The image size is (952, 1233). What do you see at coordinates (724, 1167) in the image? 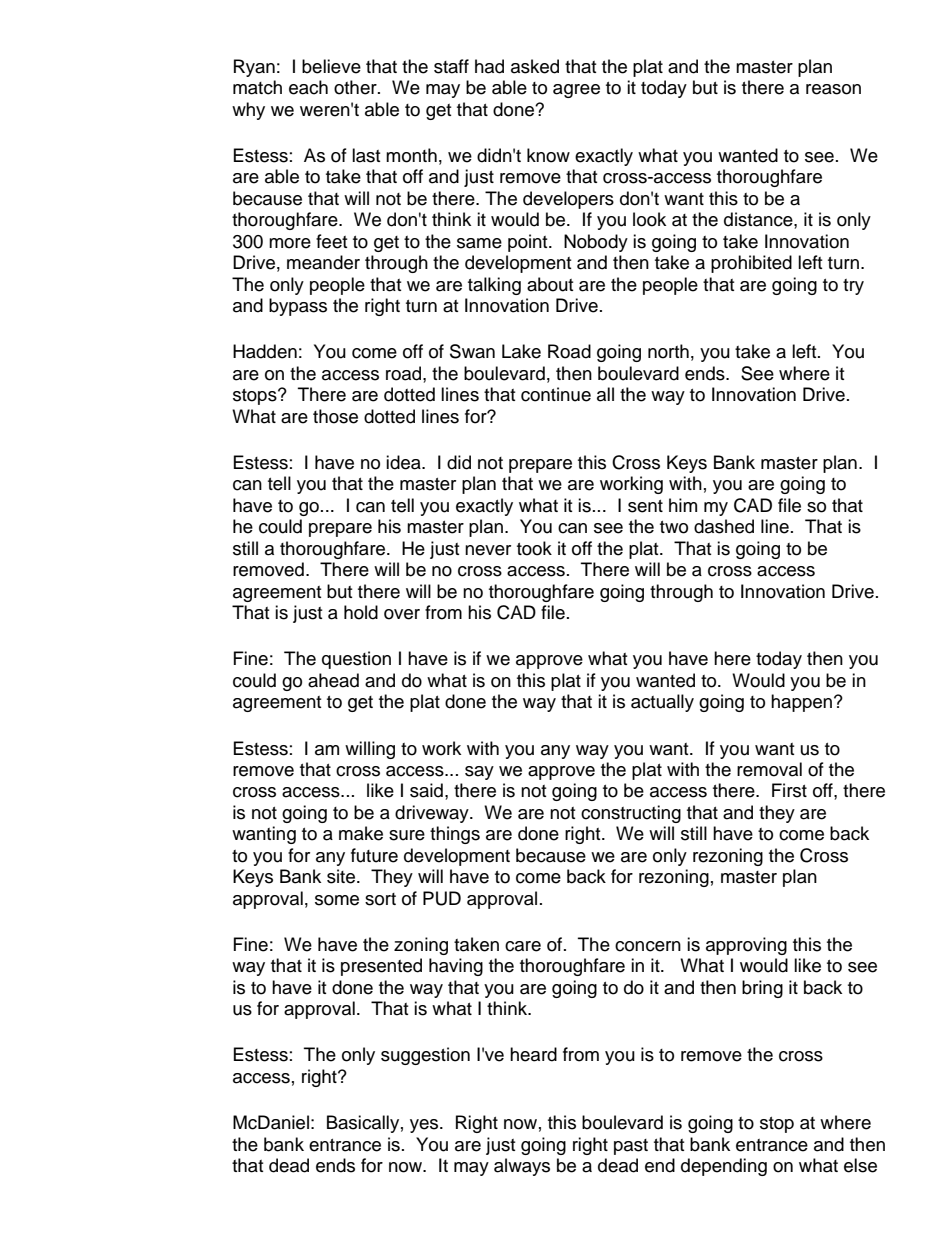
I see `depending` at bounding box center [724, 1167].
